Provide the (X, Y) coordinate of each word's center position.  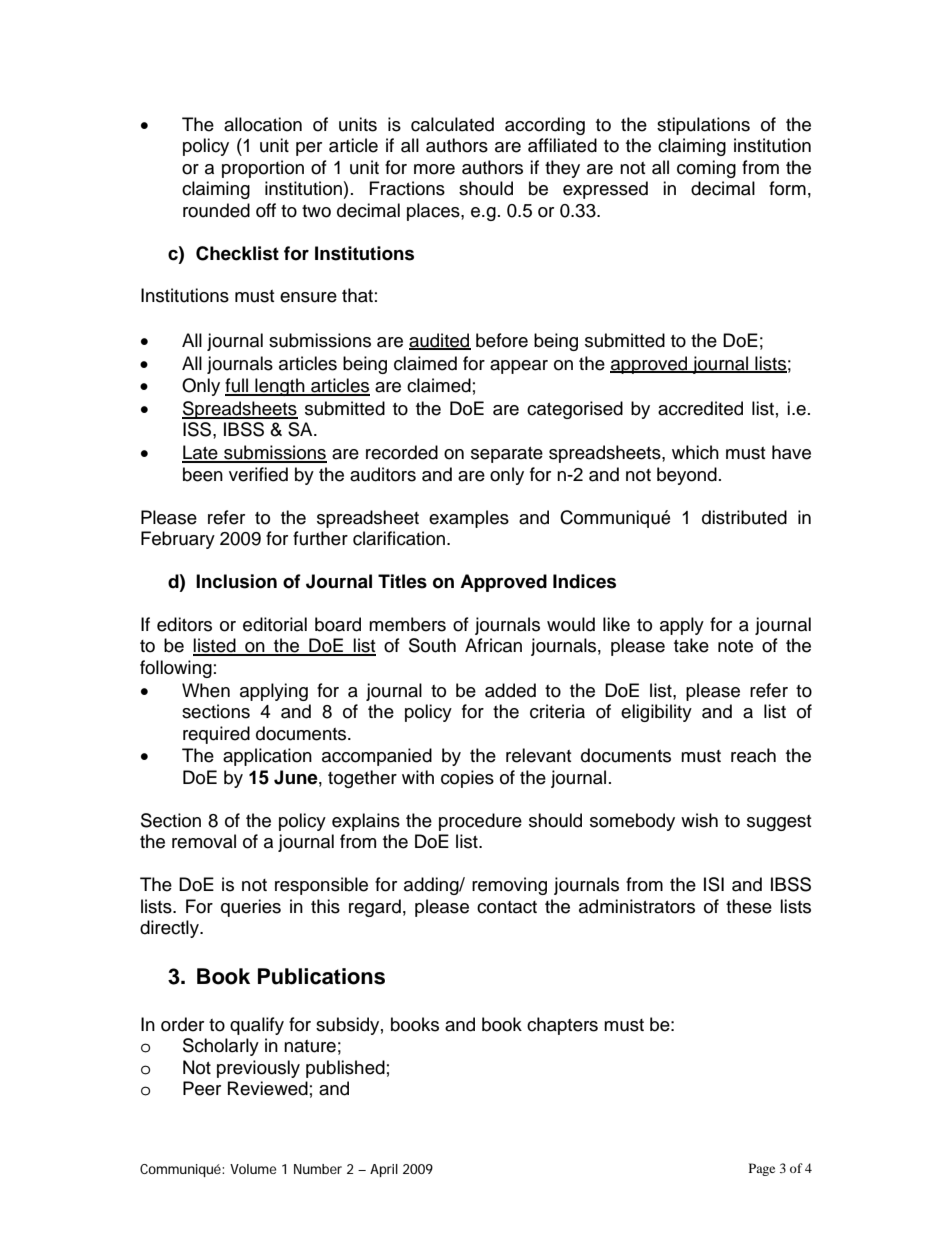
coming (706, 169)
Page (762, 1169)
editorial (275, 624)
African (493, 645)
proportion (263, 169)
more (434, 169)
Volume (253, 1169)
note (735, 646)
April (384, 1170)
